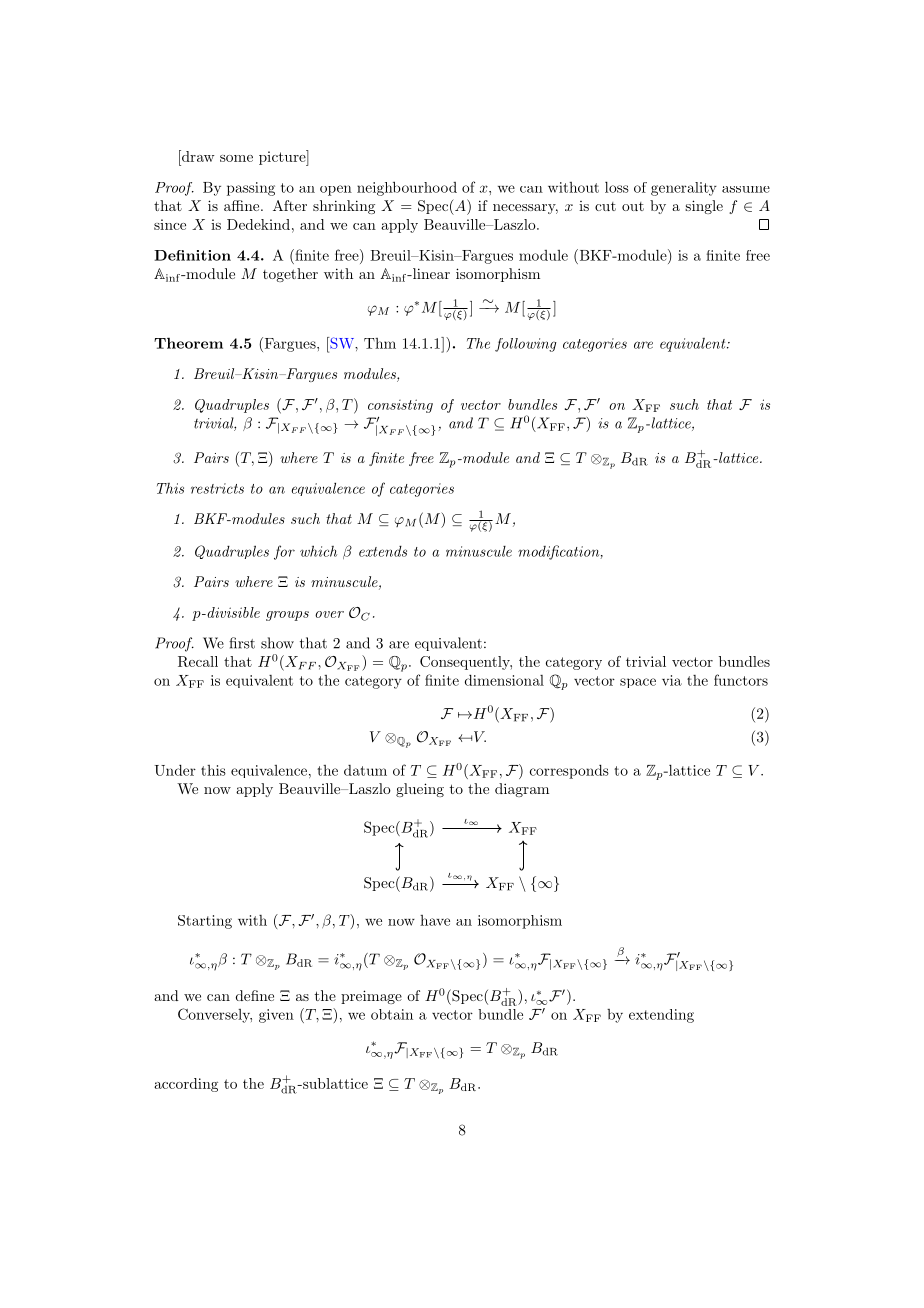 The width and height of the page is (924, 1308). What do you see at coordinates (504, 680) in the page?
I see `dimensional` at bounding box center [504, 680].
